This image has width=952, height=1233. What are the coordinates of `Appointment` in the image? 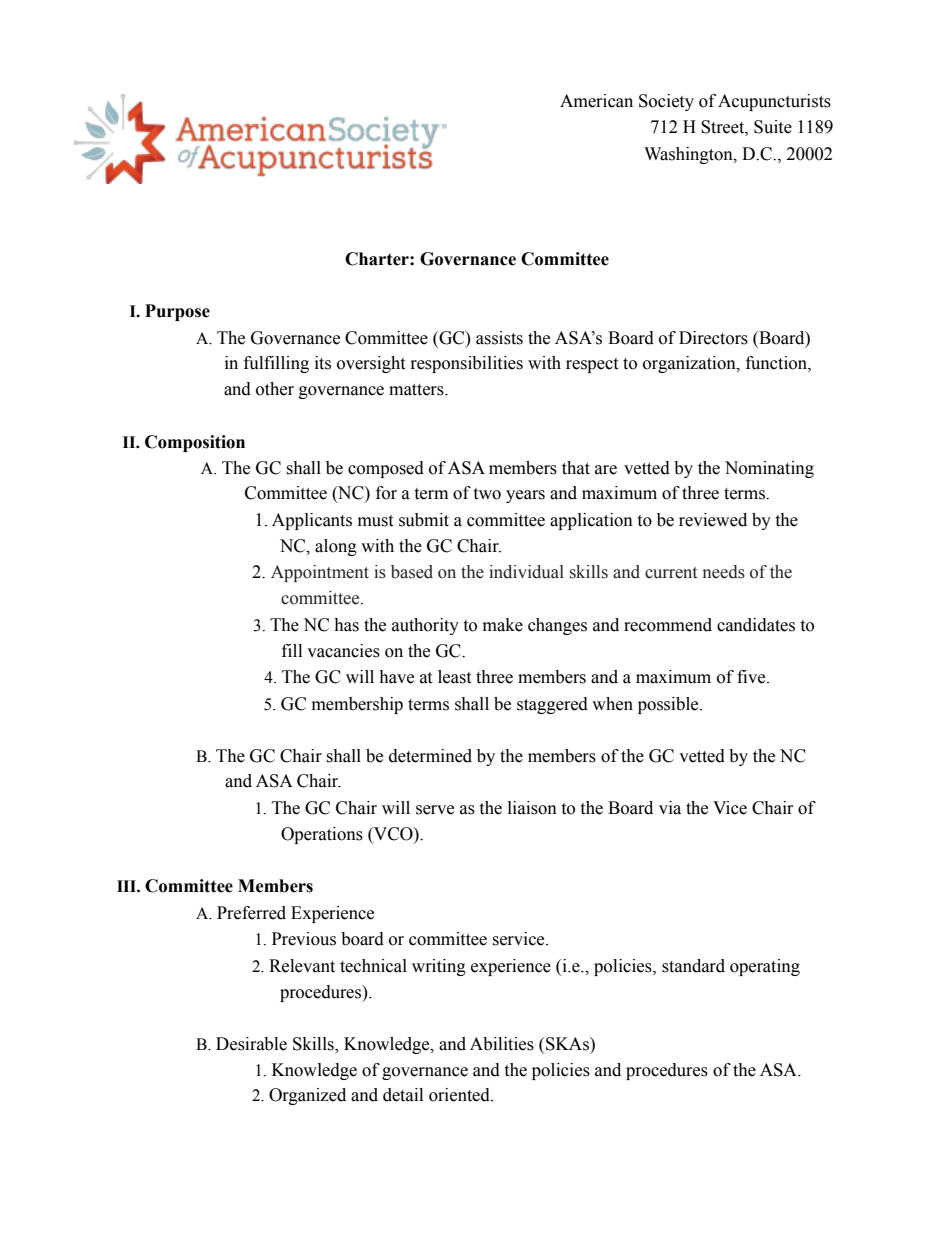 It's located at (320, 573).
